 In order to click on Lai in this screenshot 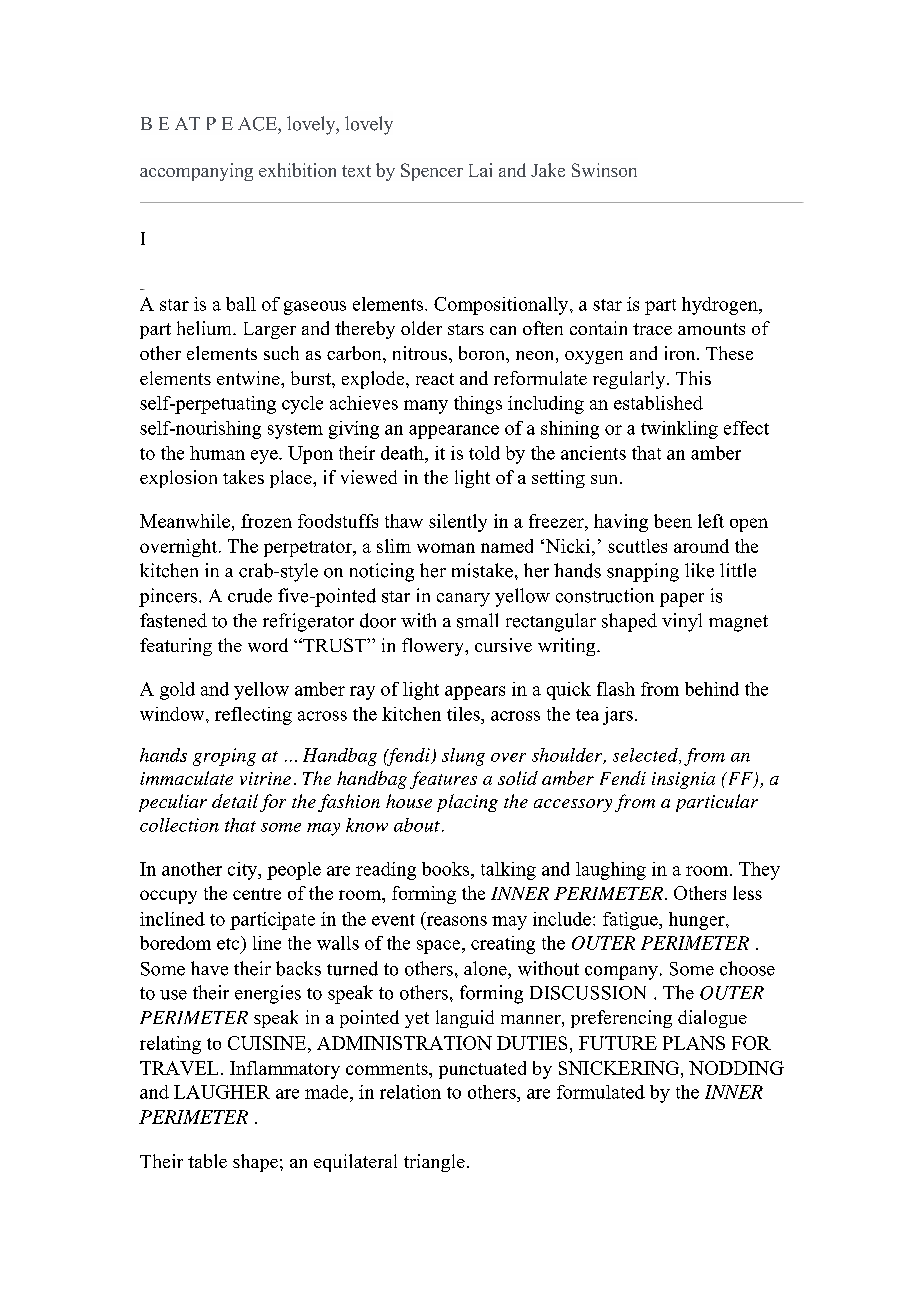, I will do `click(480, 170)`.
